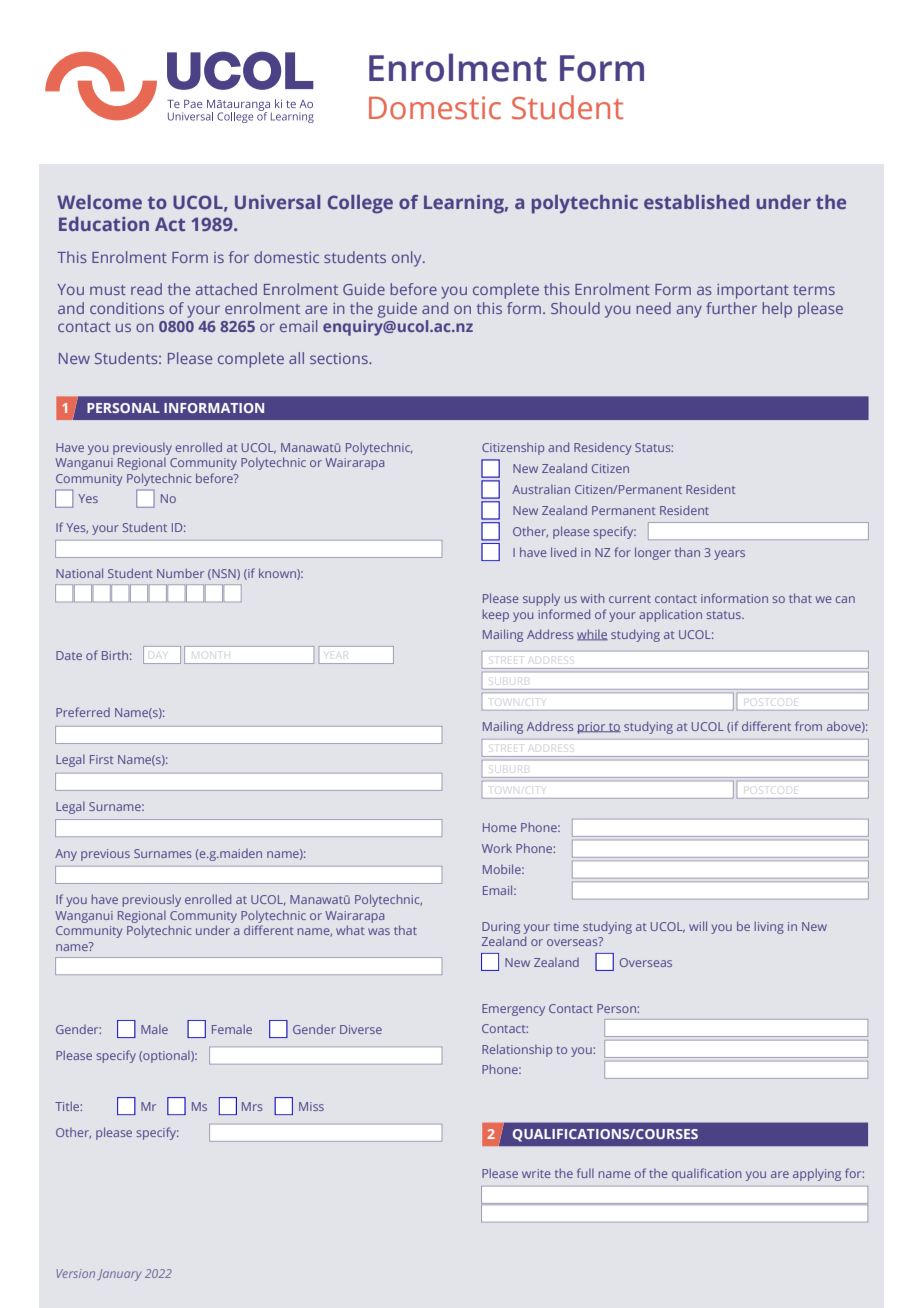 The height and width of the screenshot is (1308, 924). Describe the element at coordinates (408, 259) in the screenshot. I see `only` at that location.
